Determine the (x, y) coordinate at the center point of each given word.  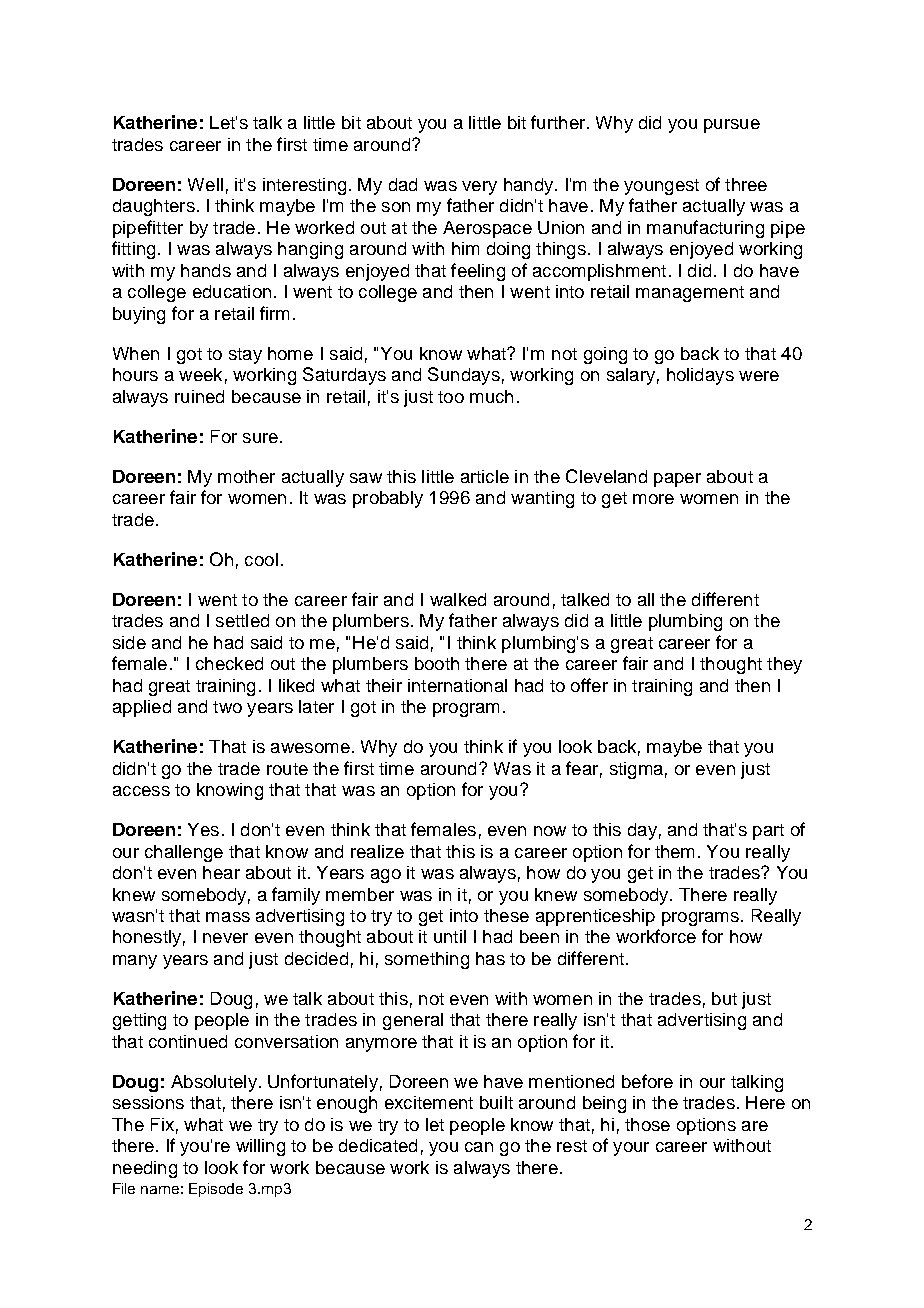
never (225, 938)
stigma (636, 770)
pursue (732, 126)
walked (458, 599)
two (227, 707)
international (457, 685)
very (479, 188)
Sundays (464, 376)
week (200, 374)
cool (261, 559)
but (724, 998)
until (450, 936)
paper (677, 480)
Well (205, 184)
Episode (216, 1190)
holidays (700, 376)
